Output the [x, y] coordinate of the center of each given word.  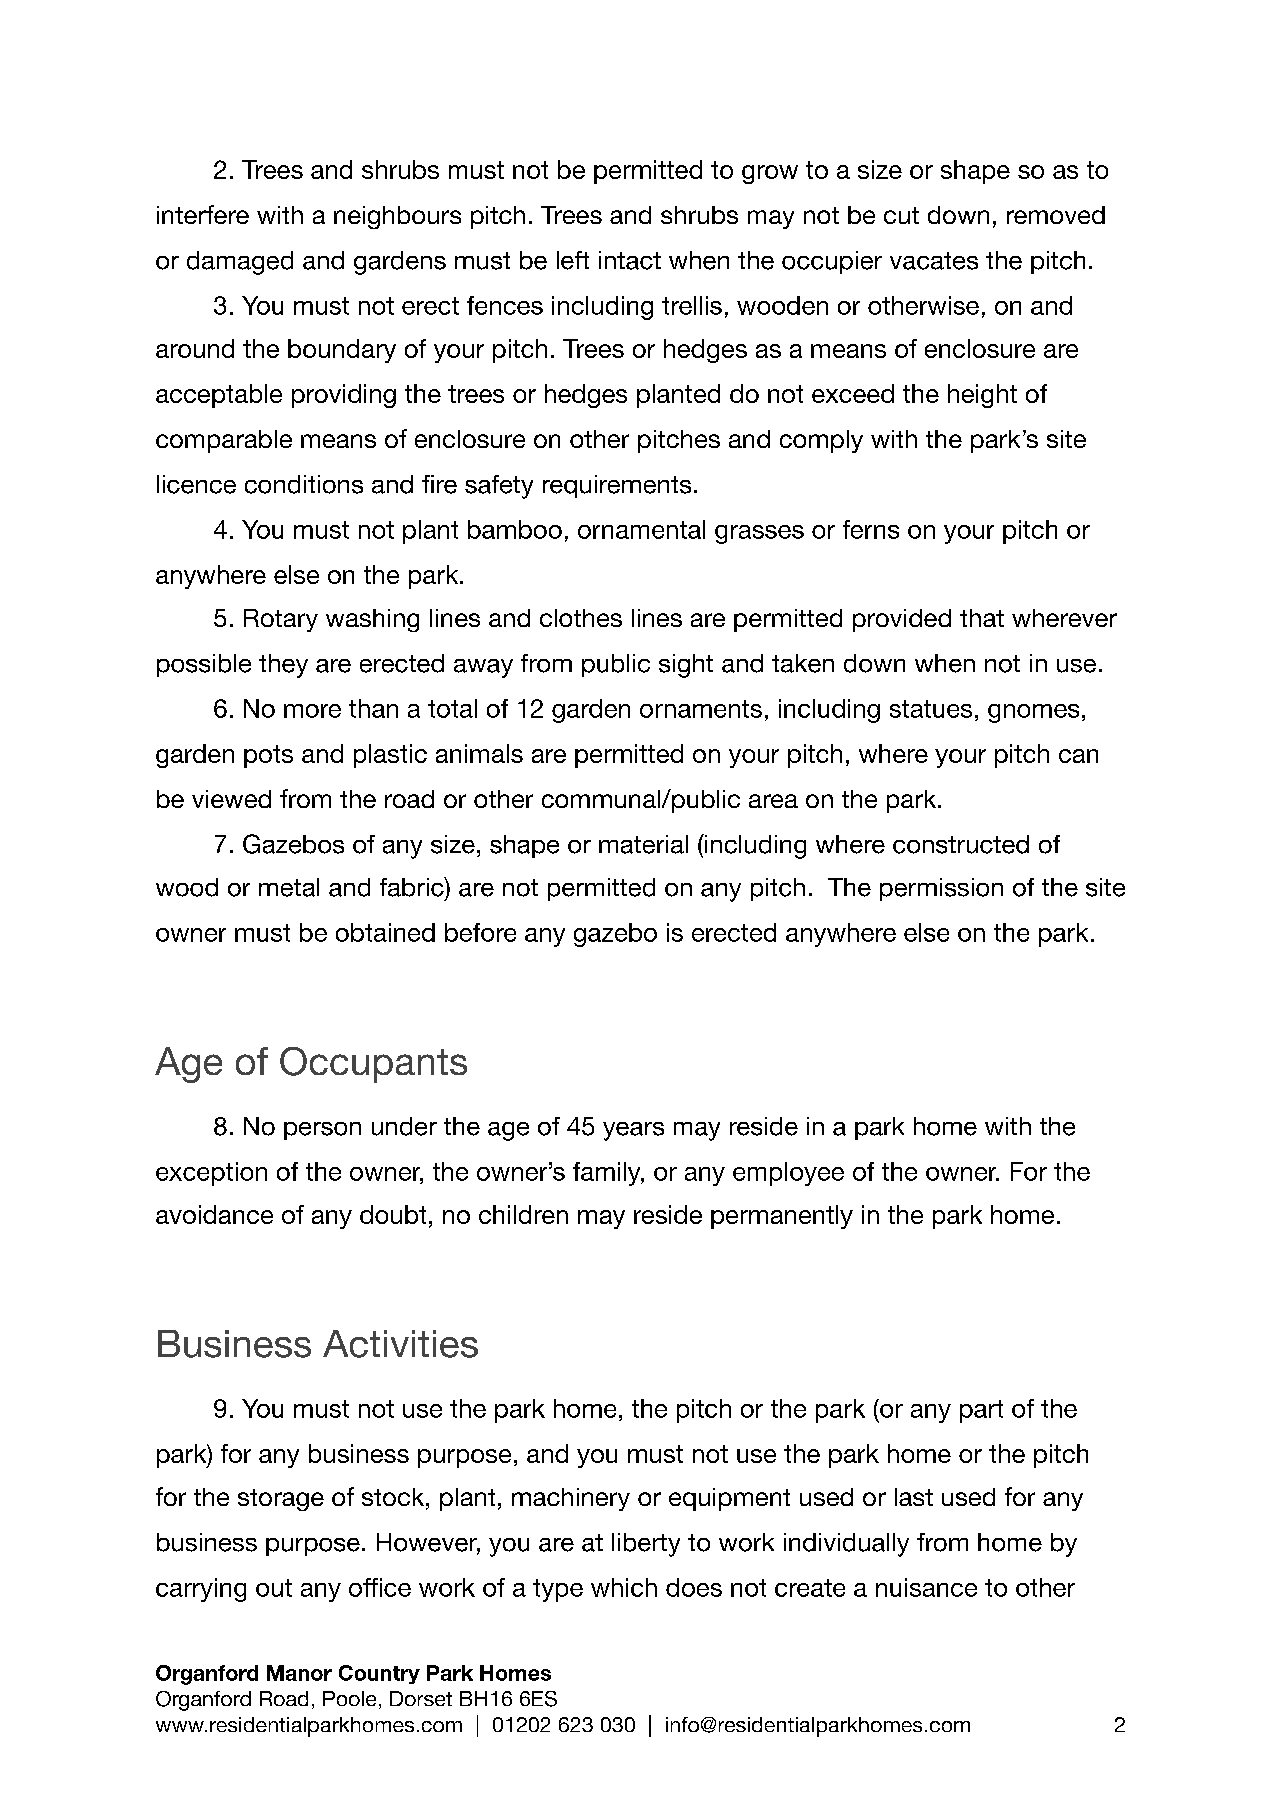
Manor [299, 1673]
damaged [240, 263]
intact [630, 260]
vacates [934, 261]
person [322, 1131]
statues [931, 709]
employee [788, 1174]
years [633, 1131]
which [624, 1587]
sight [686, 666]
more [312, 711]
